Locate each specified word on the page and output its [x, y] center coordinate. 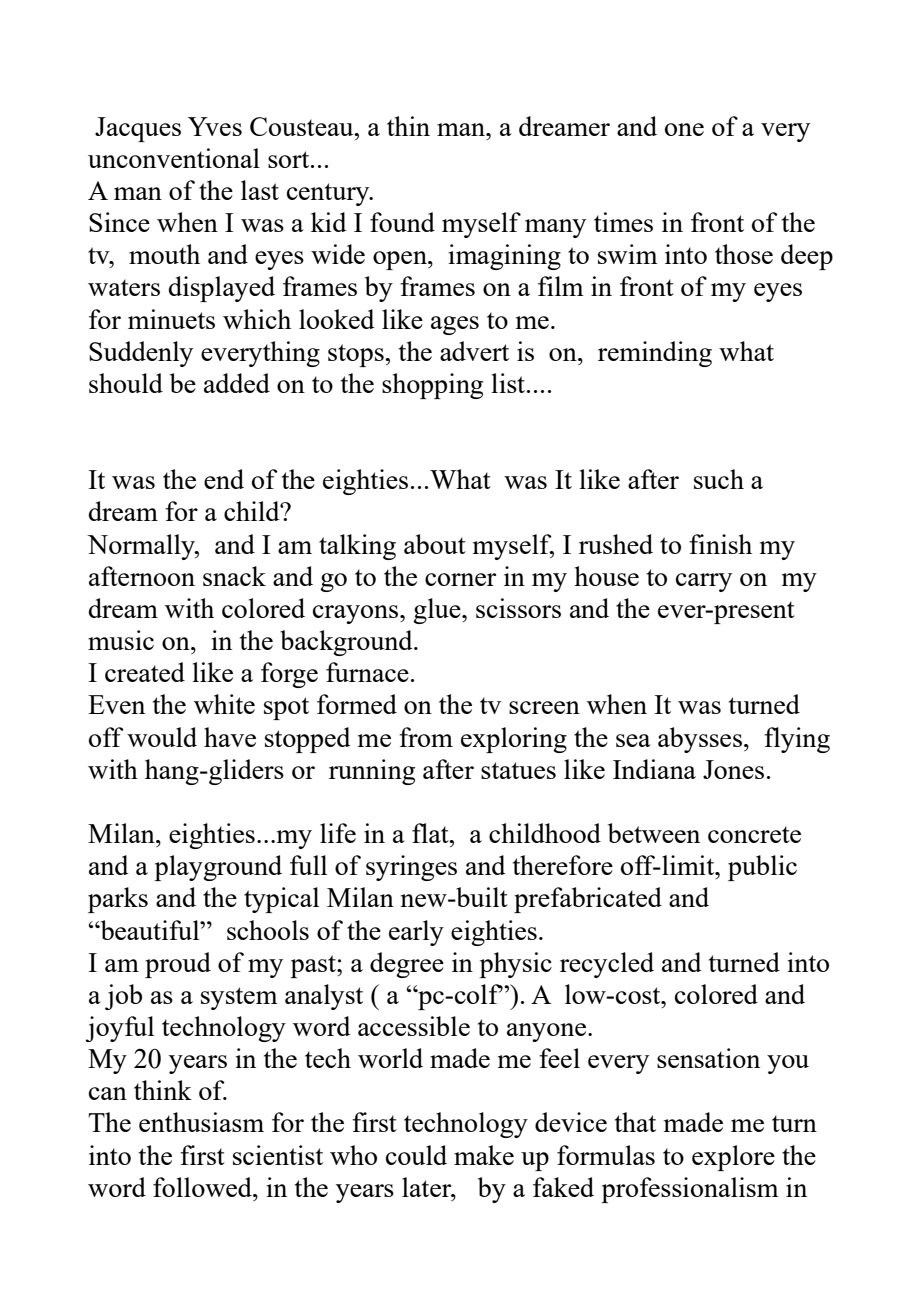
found [402, 222]
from [426, 737]
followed [203, 1187]
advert [474, 351]
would [162, 737]
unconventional [174, 158]
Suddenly [141, 354]
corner [461, 579]
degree [407, 965]
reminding [655, 354]
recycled [607, 965]
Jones [733, 769]
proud [178, 965]
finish [720, 544]
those [744, 254]
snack [234, 576]
